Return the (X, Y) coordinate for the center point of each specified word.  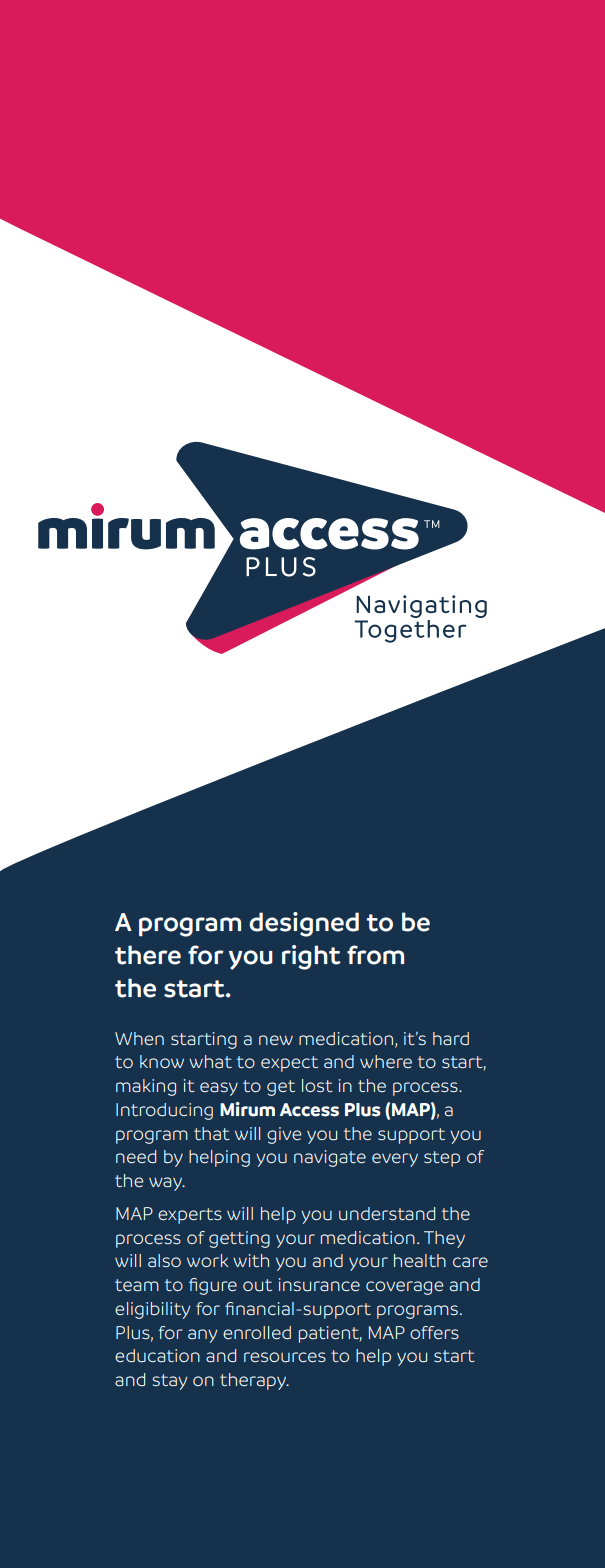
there (148, 955)
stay (169, 1382)
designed (304, 924)
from (375, 955)
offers (434, 1332)
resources (285, 1357)
